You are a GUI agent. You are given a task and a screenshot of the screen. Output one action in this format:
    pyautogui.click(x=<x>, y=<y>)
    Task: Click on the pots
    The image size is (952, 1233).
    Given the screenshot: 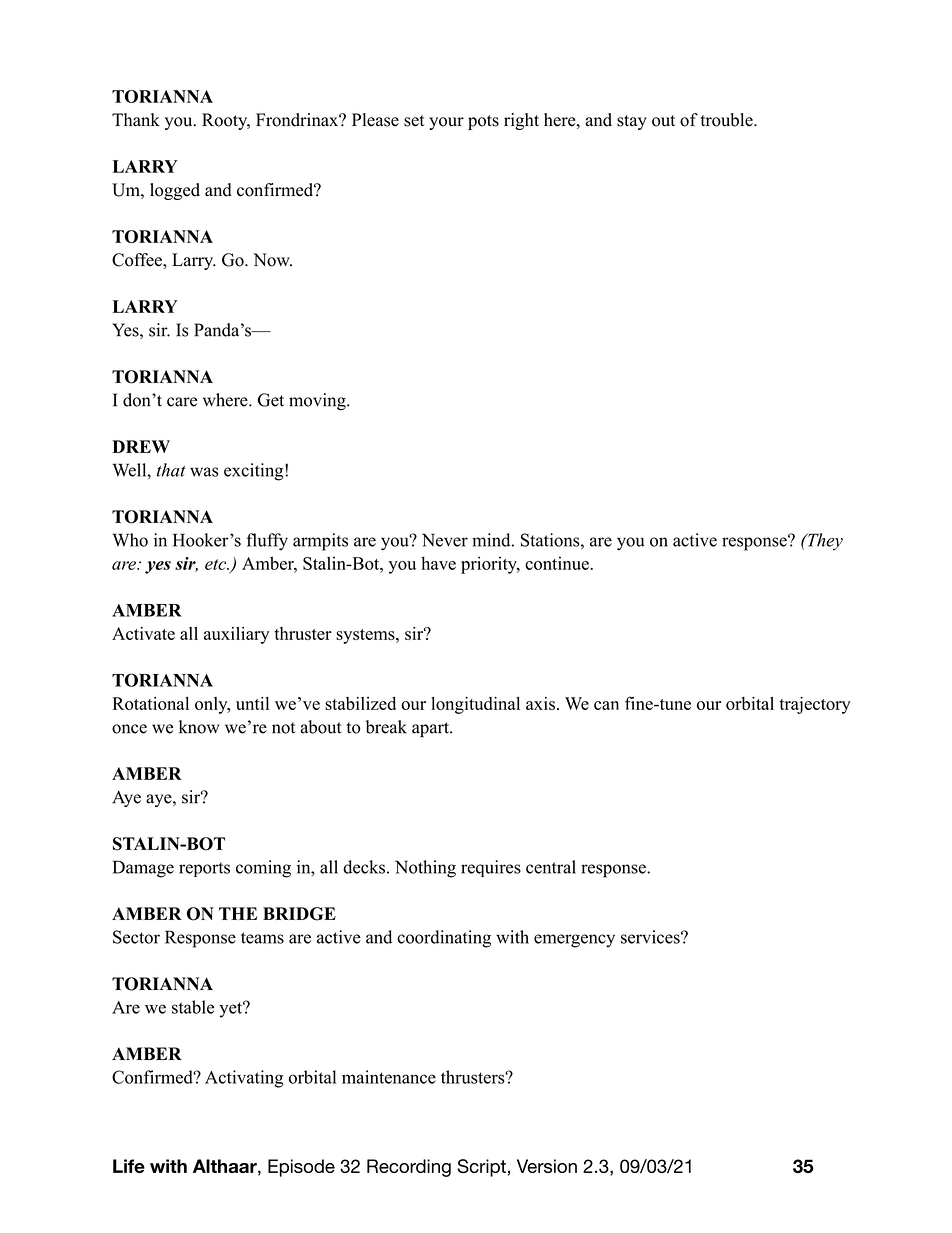 What is the action you would take?
    pyautogui.click(x=483, y=122)
